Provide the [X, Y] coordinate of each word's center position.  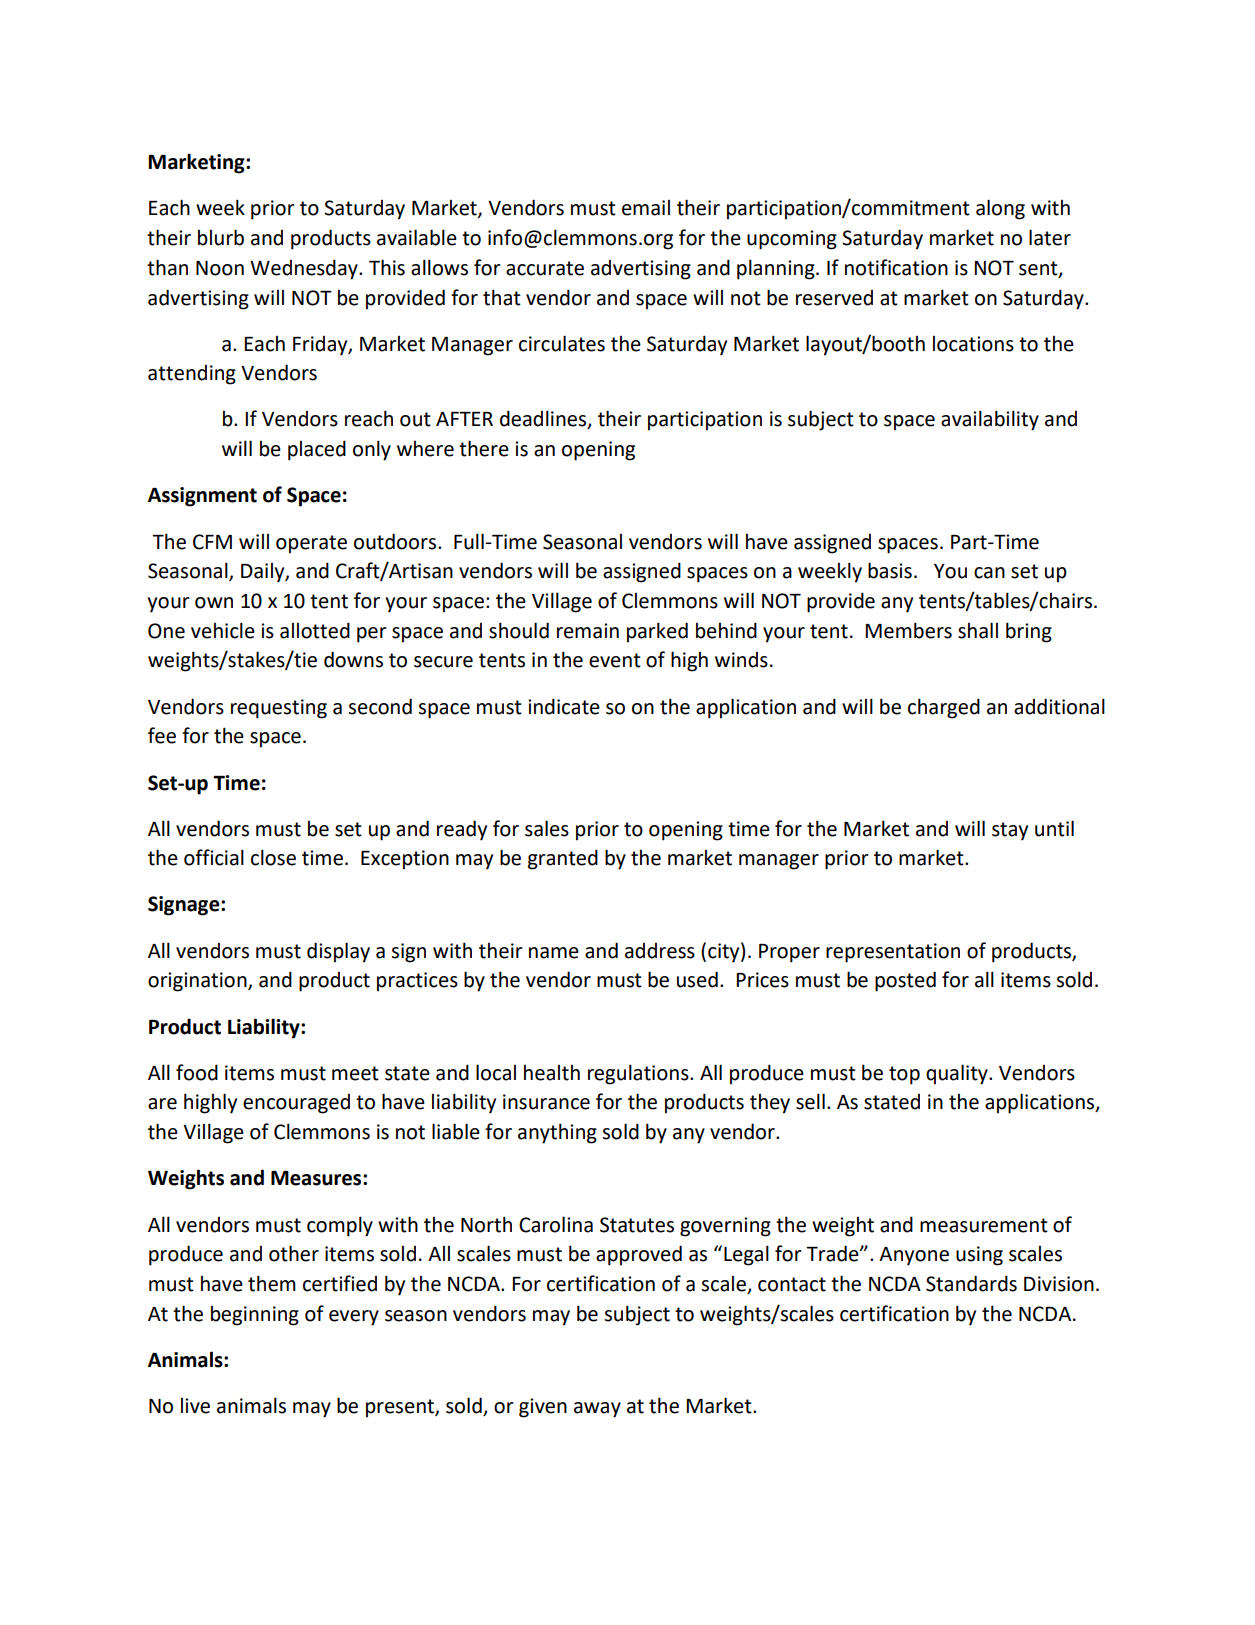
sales [547, 828]
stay [1010, 831]
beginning [255, 1316]
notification [896, 267]
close [273, 857]
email [646, 208]
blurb [221, 237]
